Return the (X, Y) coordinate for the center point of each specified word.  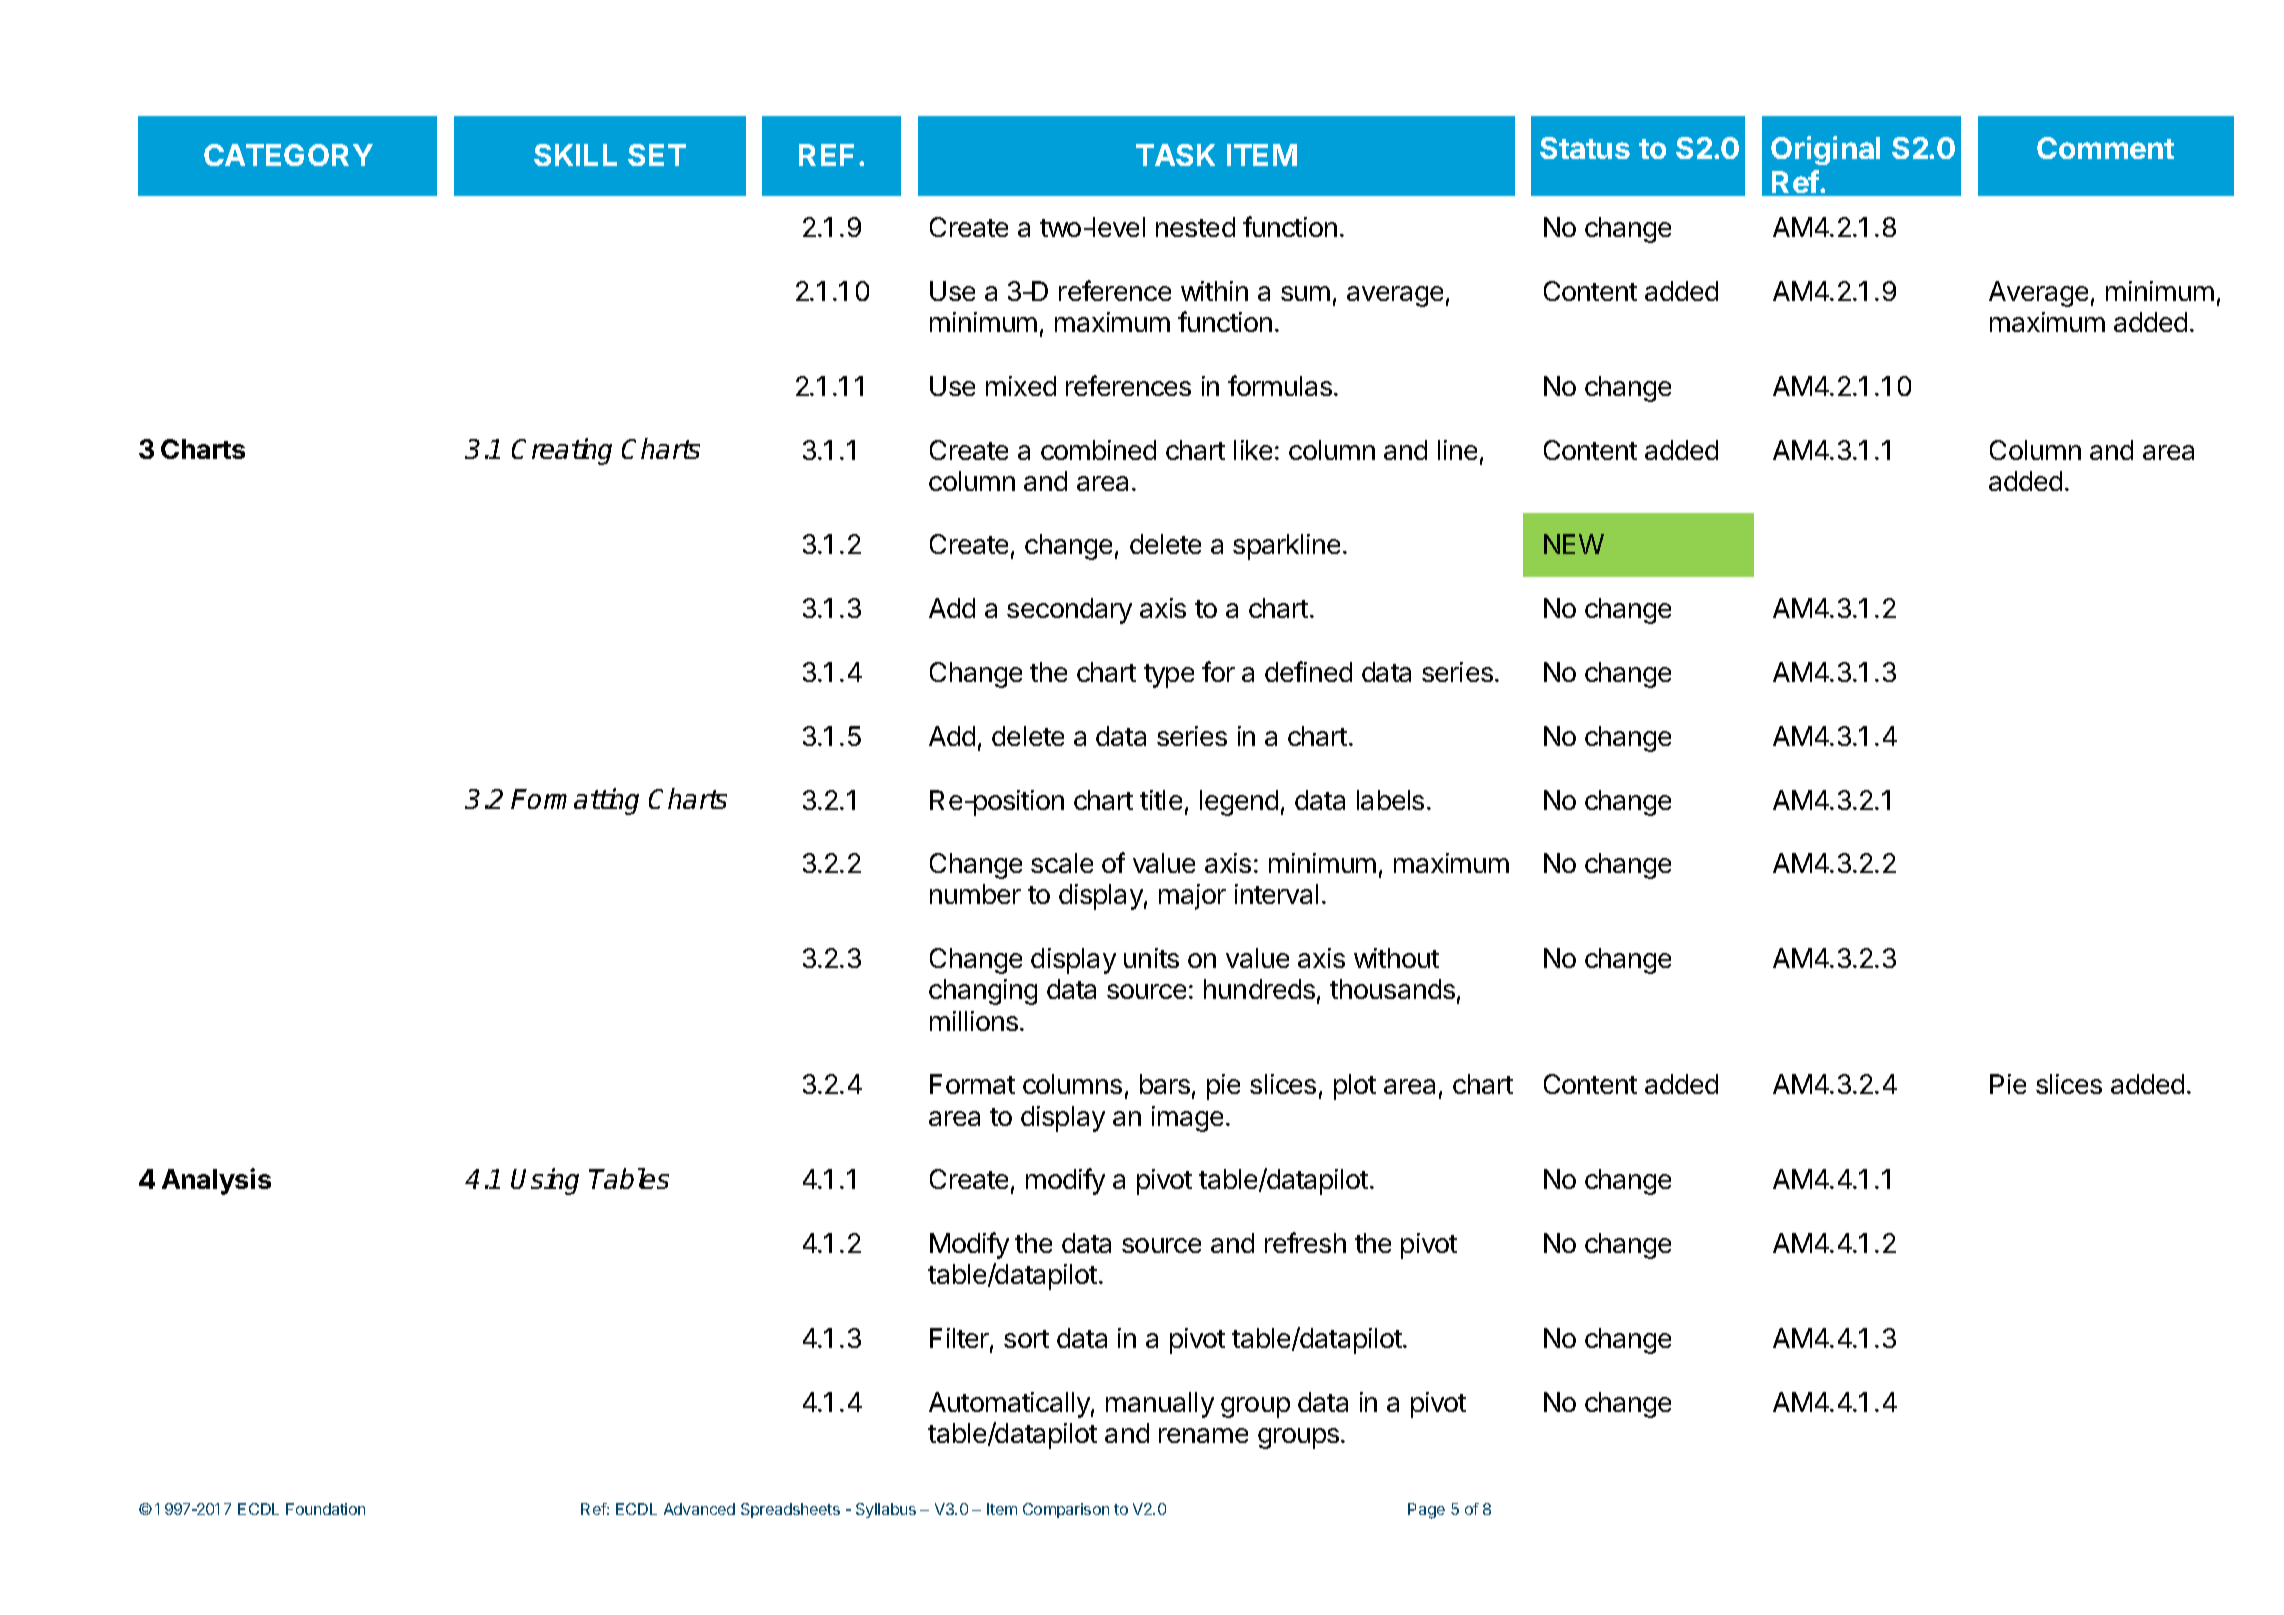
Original (1825, 150)
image (1187, 1119)
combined (1098, 450)
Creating (562, 451)
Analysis (216, 1181)
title (1161, 800)
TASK (1175, 155)
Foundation (325, 1509)
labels (1390, 800)
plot (1355, 1087)
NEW (1574, 544)
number (975, 894)
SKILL (575, 155)
